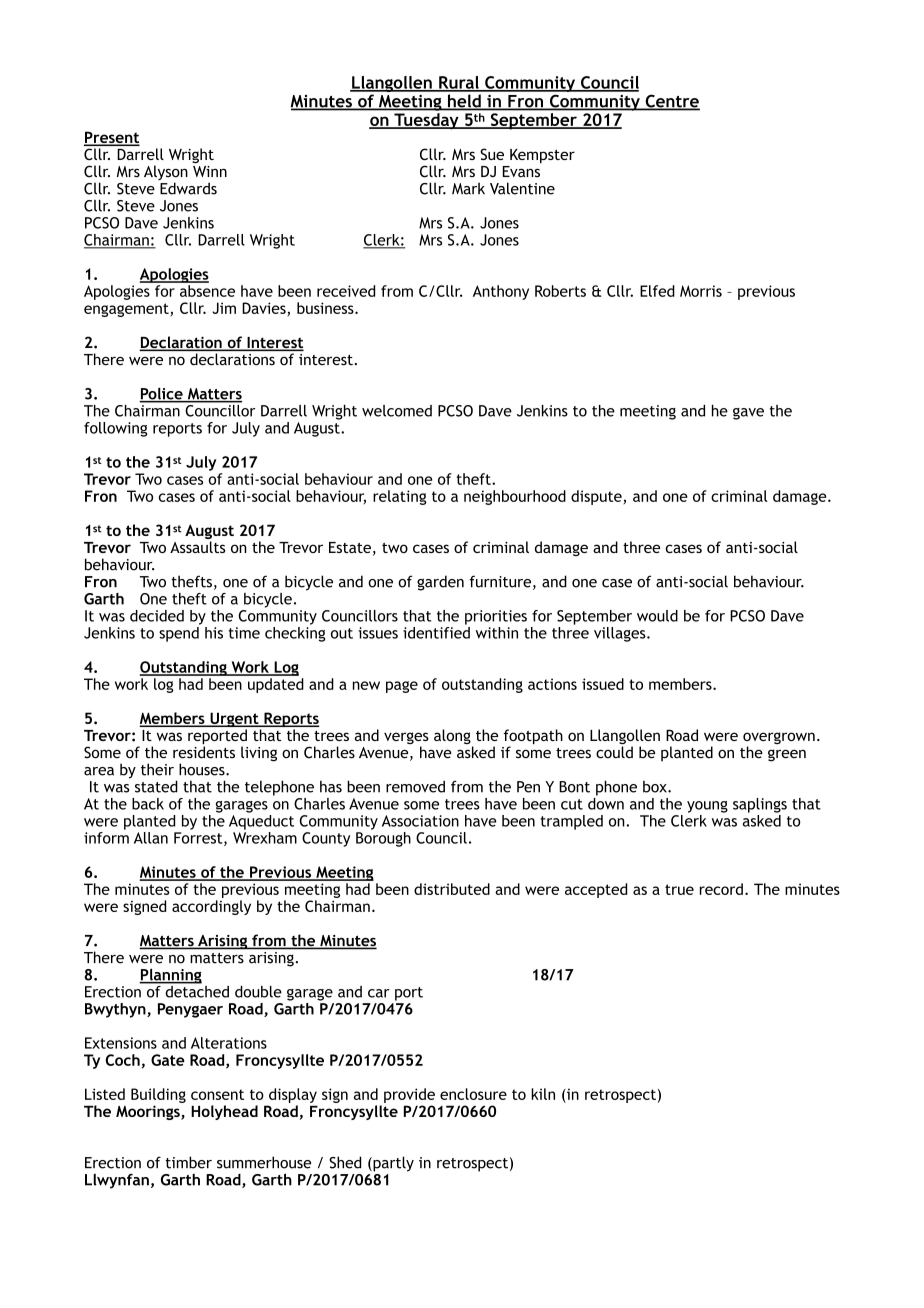 The height and width of the screenshot is (1308, 924). Describe the element at coordinates (657, 616) in the screenshot. I see `would` at that location.
